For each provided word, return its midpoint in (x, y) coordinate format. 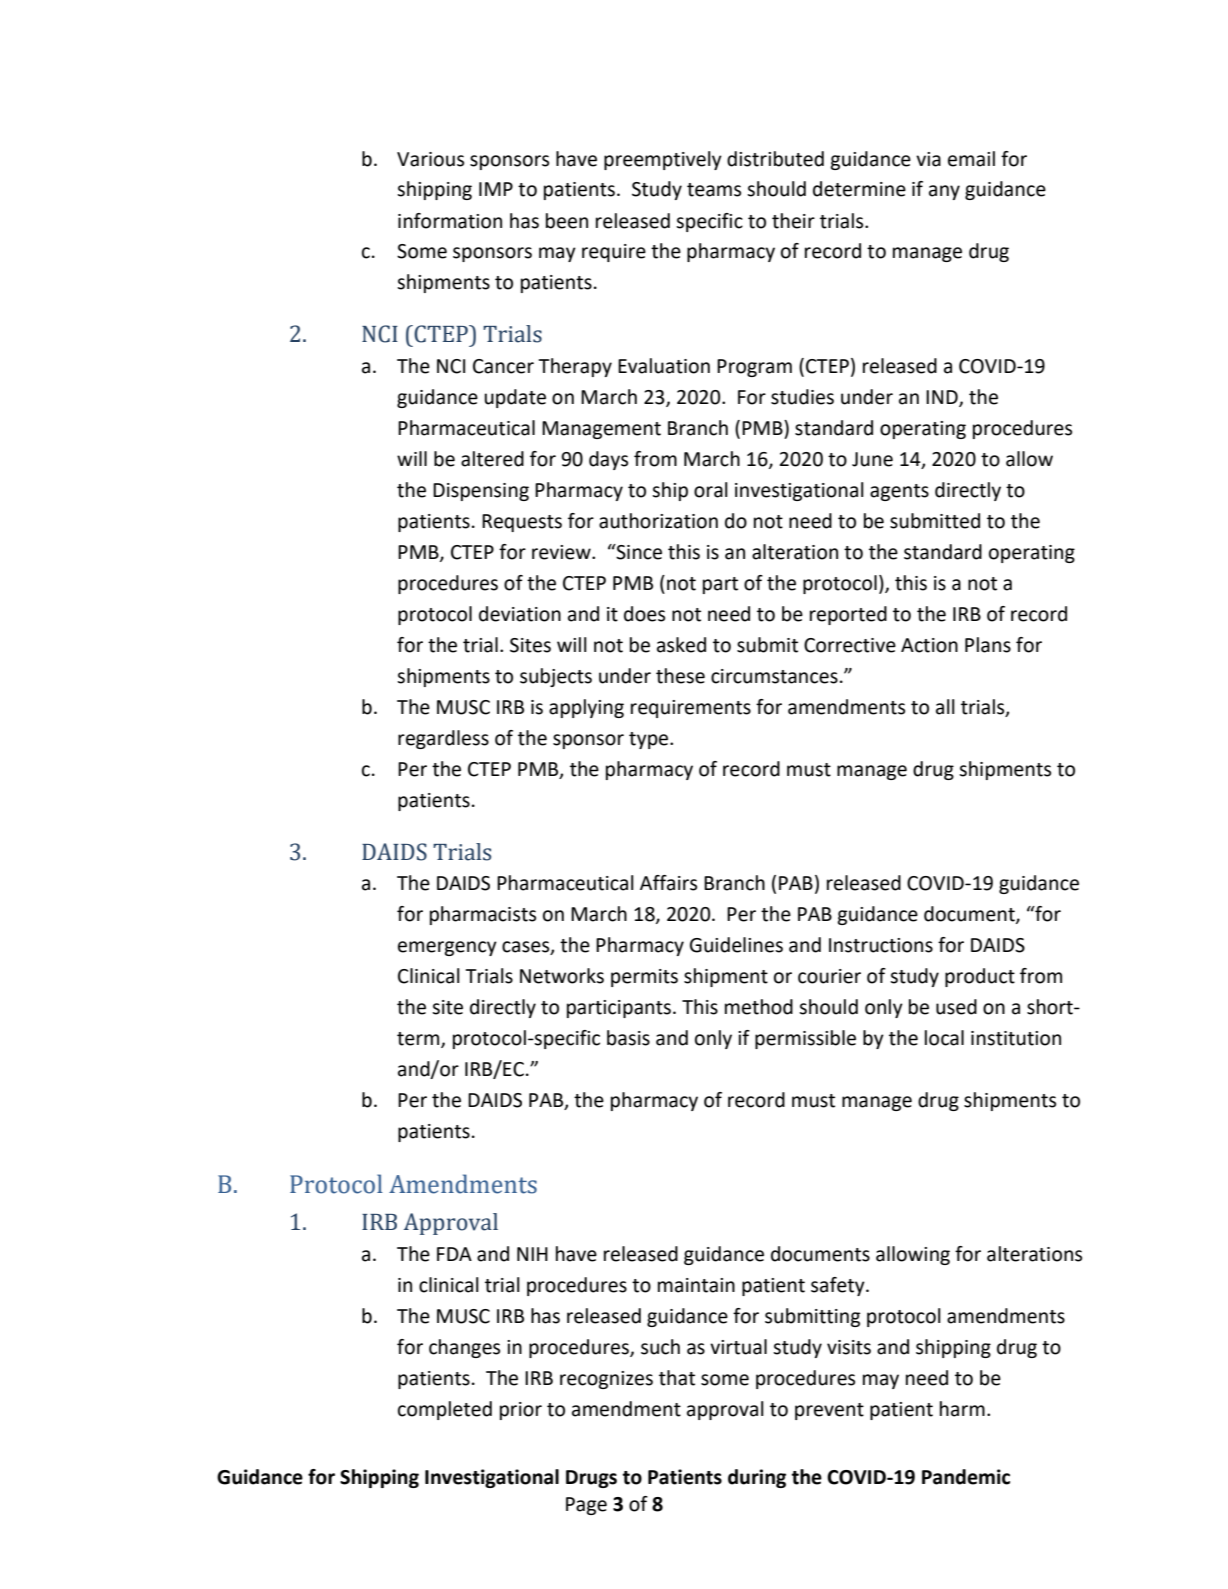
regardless (443, 739)
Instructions (881, 945)
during (757, 1478)
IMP (496, 189)
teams (714, 190)
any (944, 192)
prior (521, 1411)
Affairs (668, 883)
